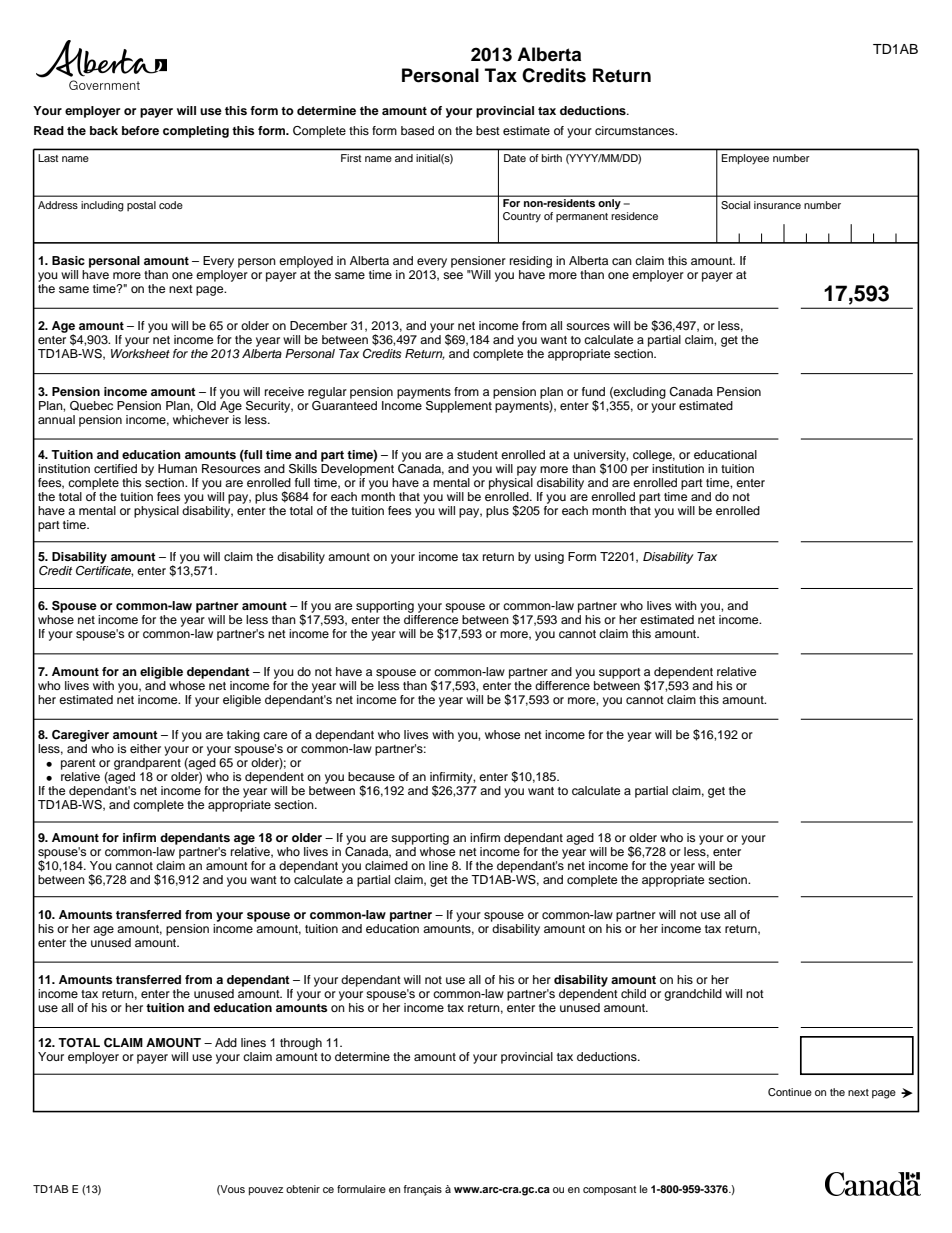  I want to click on before, so click(140, 130).
